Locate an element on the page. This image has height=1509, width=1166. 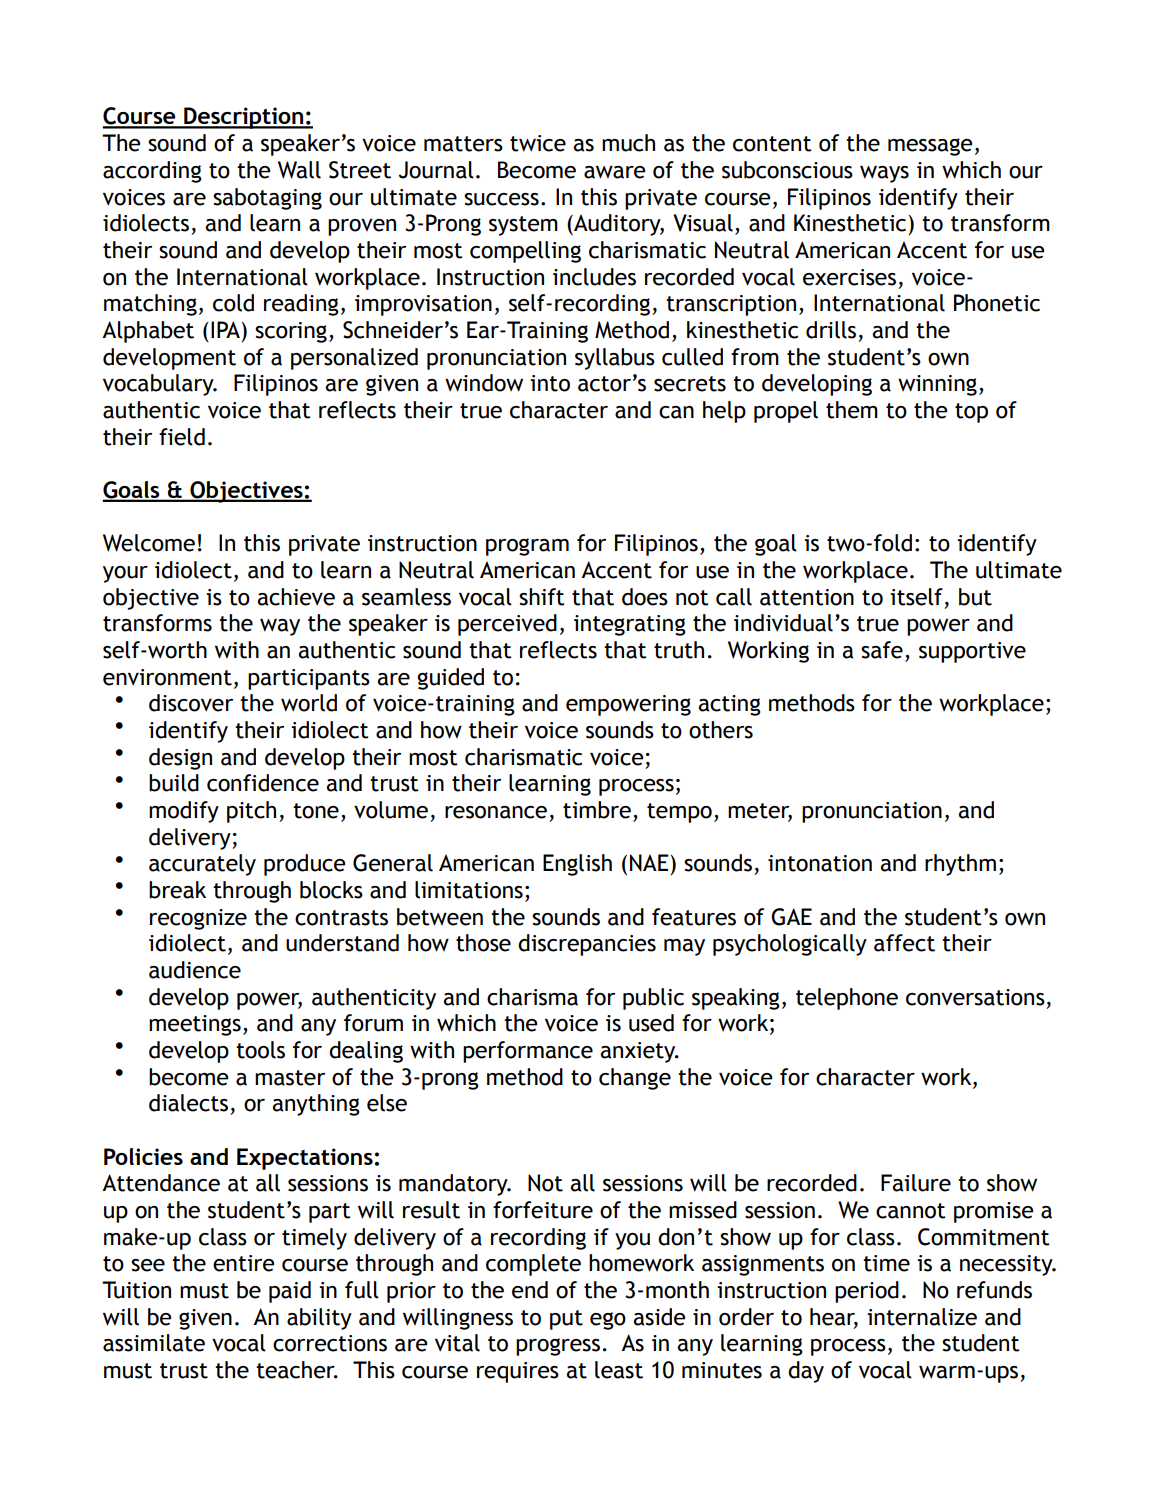
safe is located at coordinates (882, 650).
